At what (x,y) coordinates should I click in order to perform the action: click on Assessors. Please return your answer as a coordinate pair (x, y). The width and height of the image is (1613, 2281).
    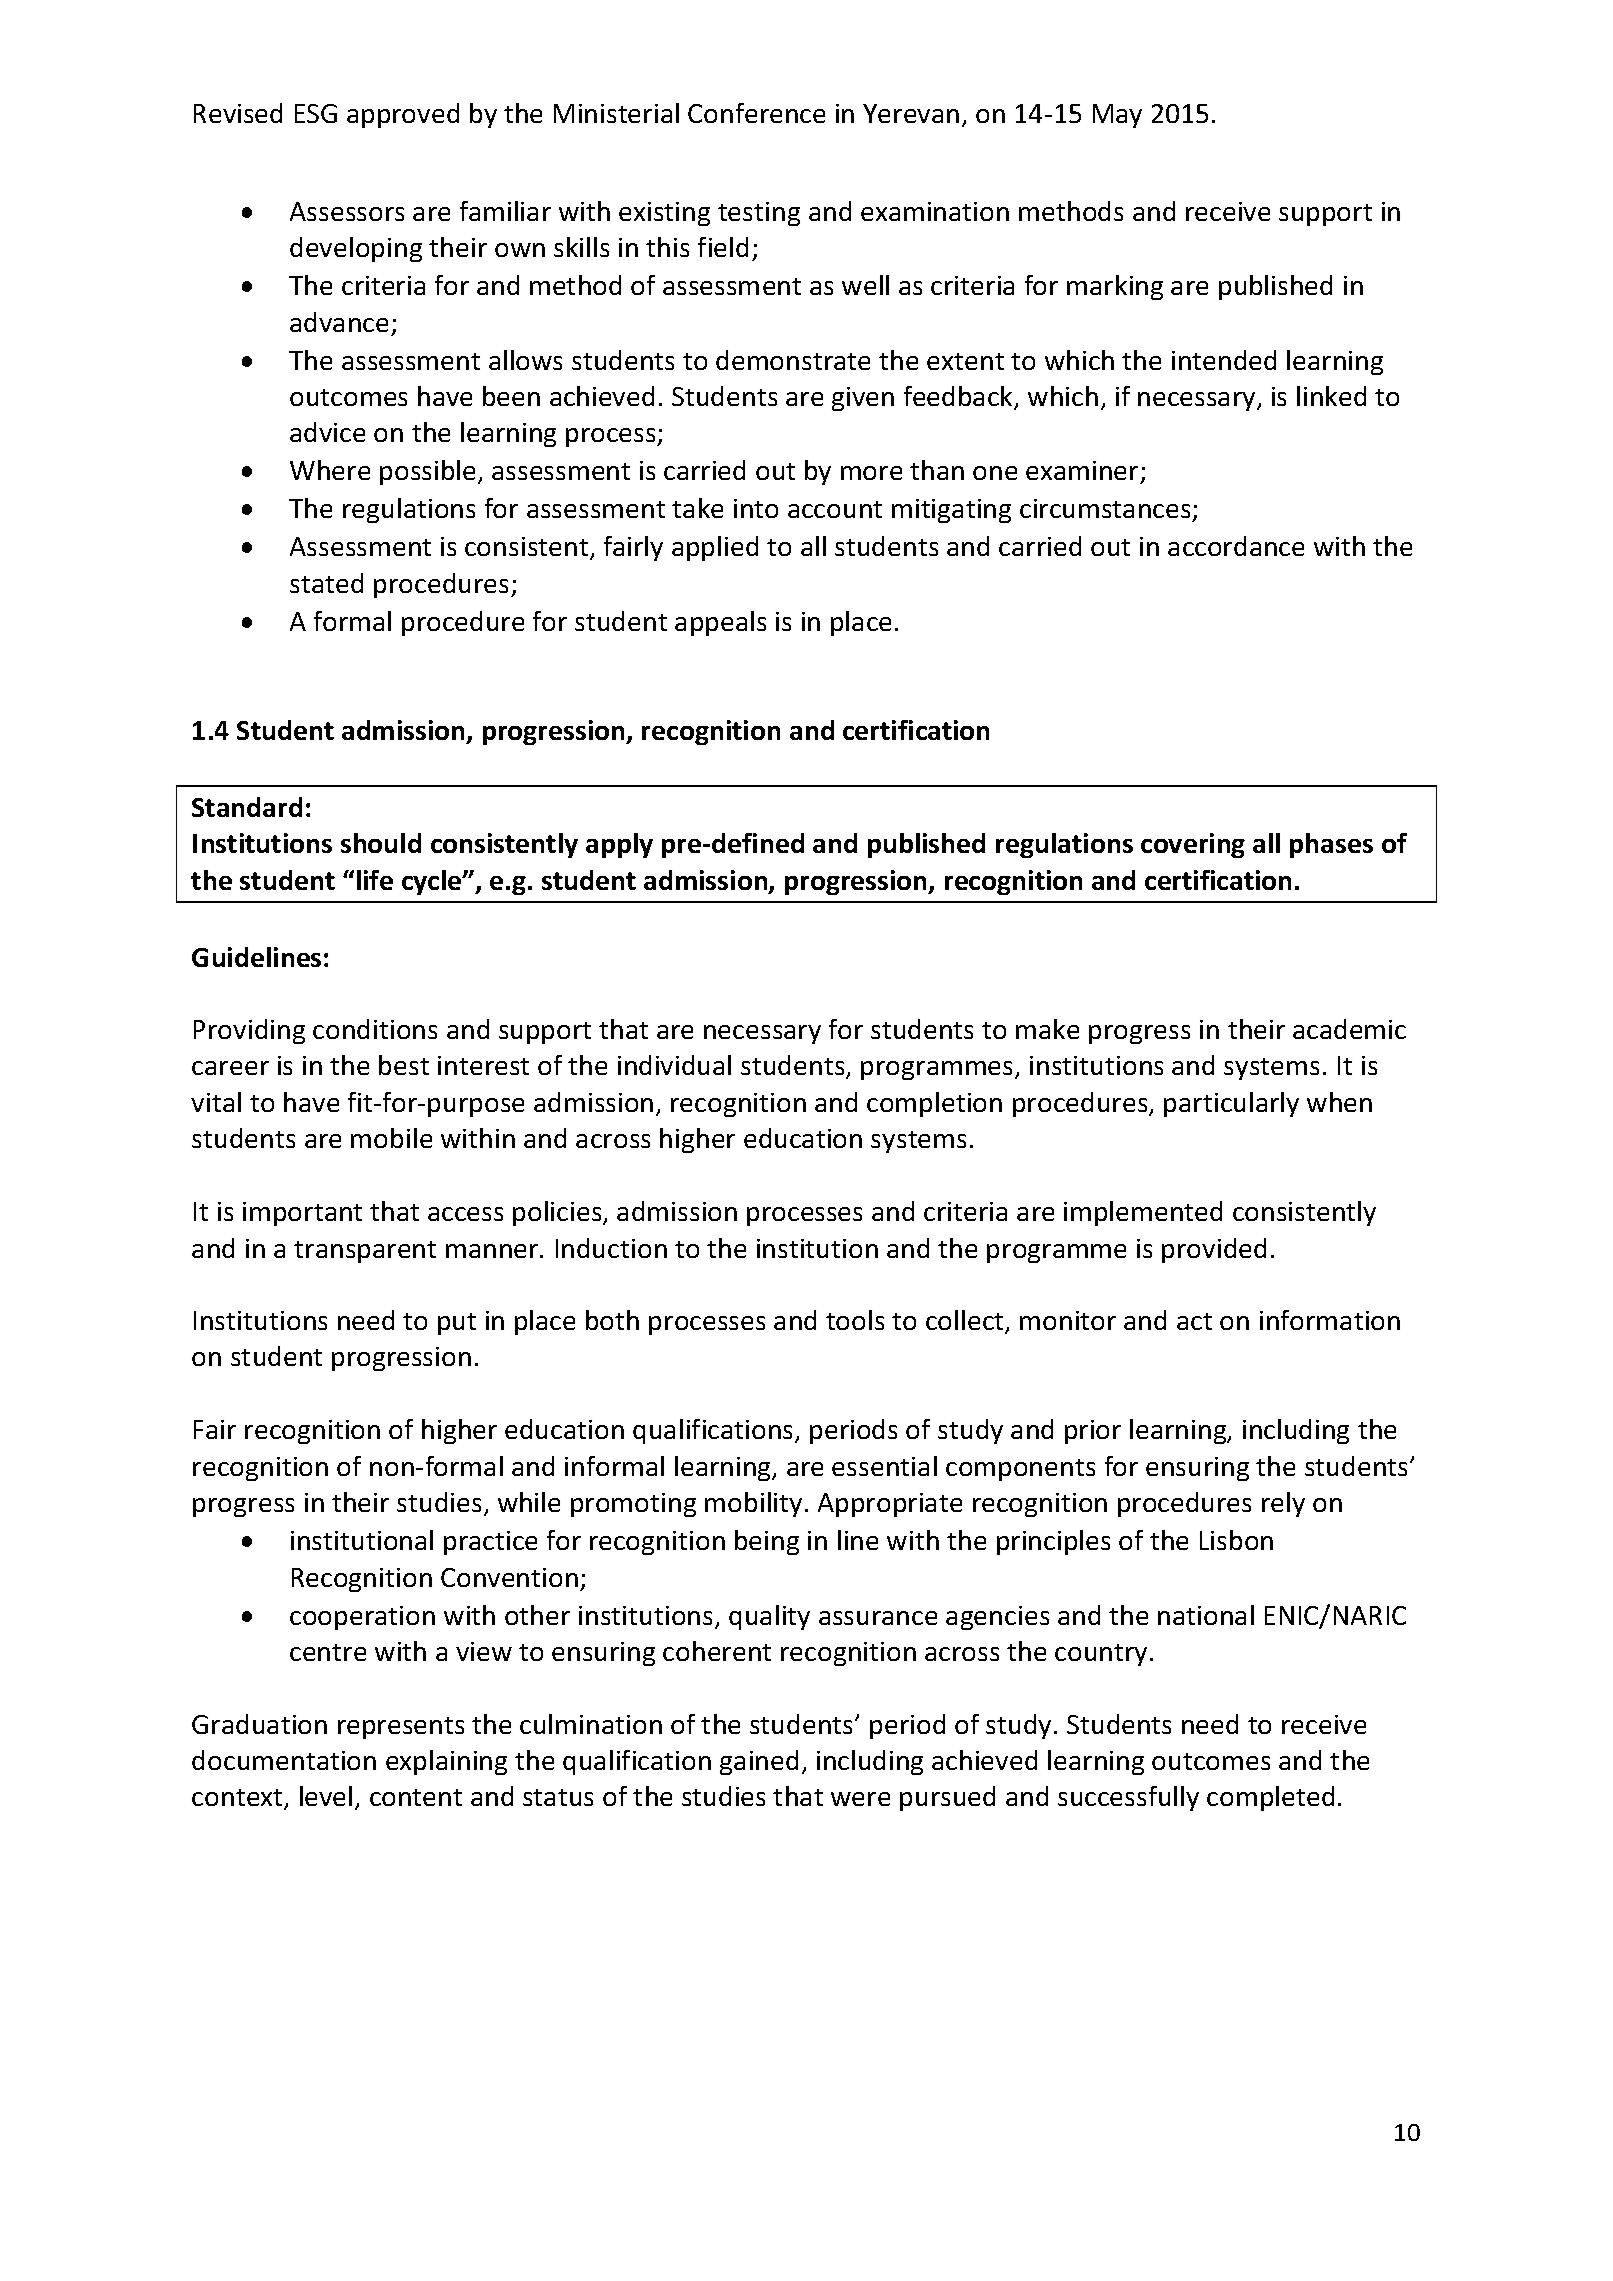
    Looking at the image, I should click on (347, 211).
